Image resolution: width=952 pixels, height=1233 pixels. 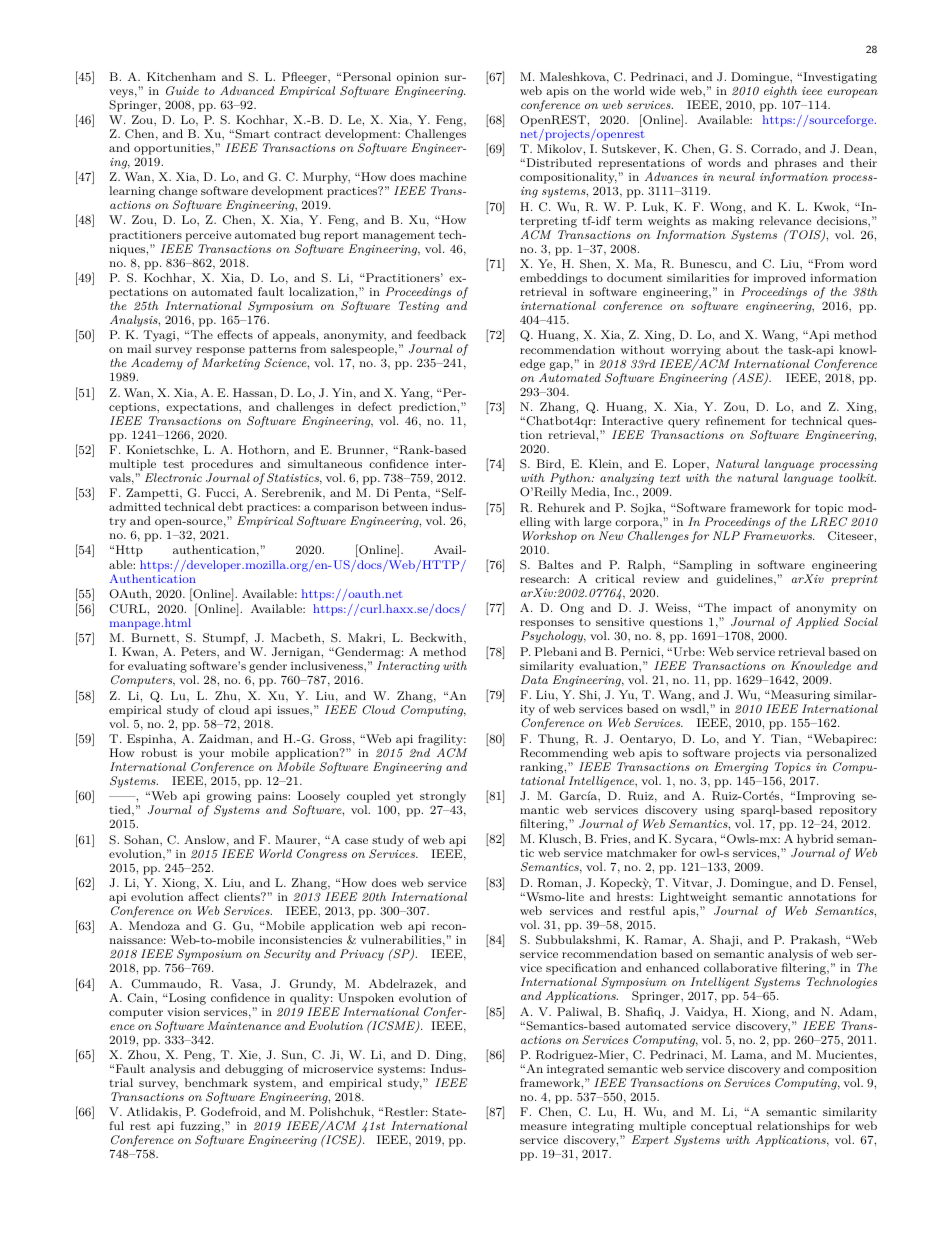 What do you see at coordinates (780, 92) in the document?
I see `eighth` at bounding box center [780, 92].
